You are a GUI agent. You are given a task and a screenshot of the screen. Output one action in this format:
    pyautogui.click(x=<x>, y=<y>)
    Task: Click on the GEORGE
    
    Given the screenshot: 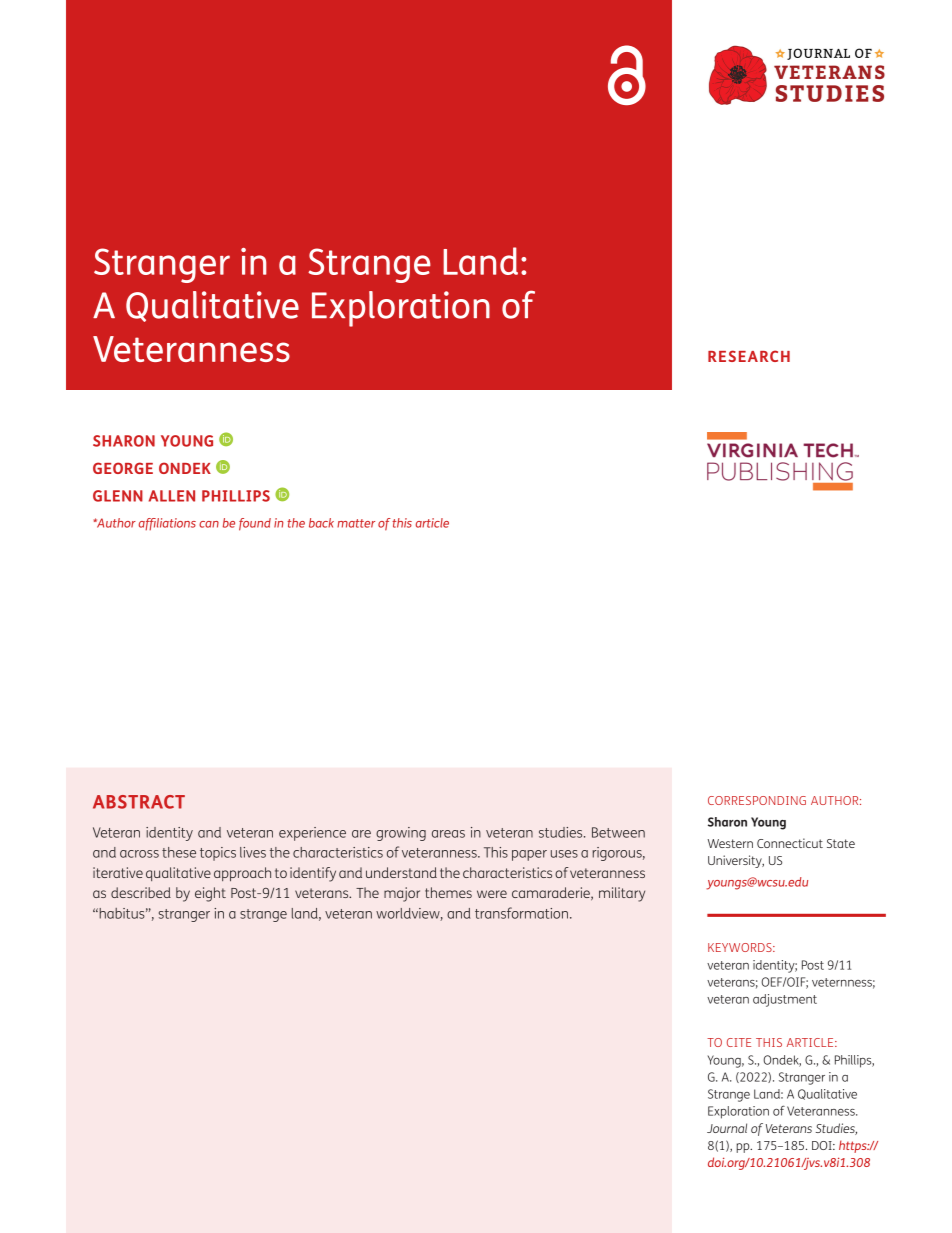 What is the action you would take?
    pyautogui.click(x=123, y=468)
